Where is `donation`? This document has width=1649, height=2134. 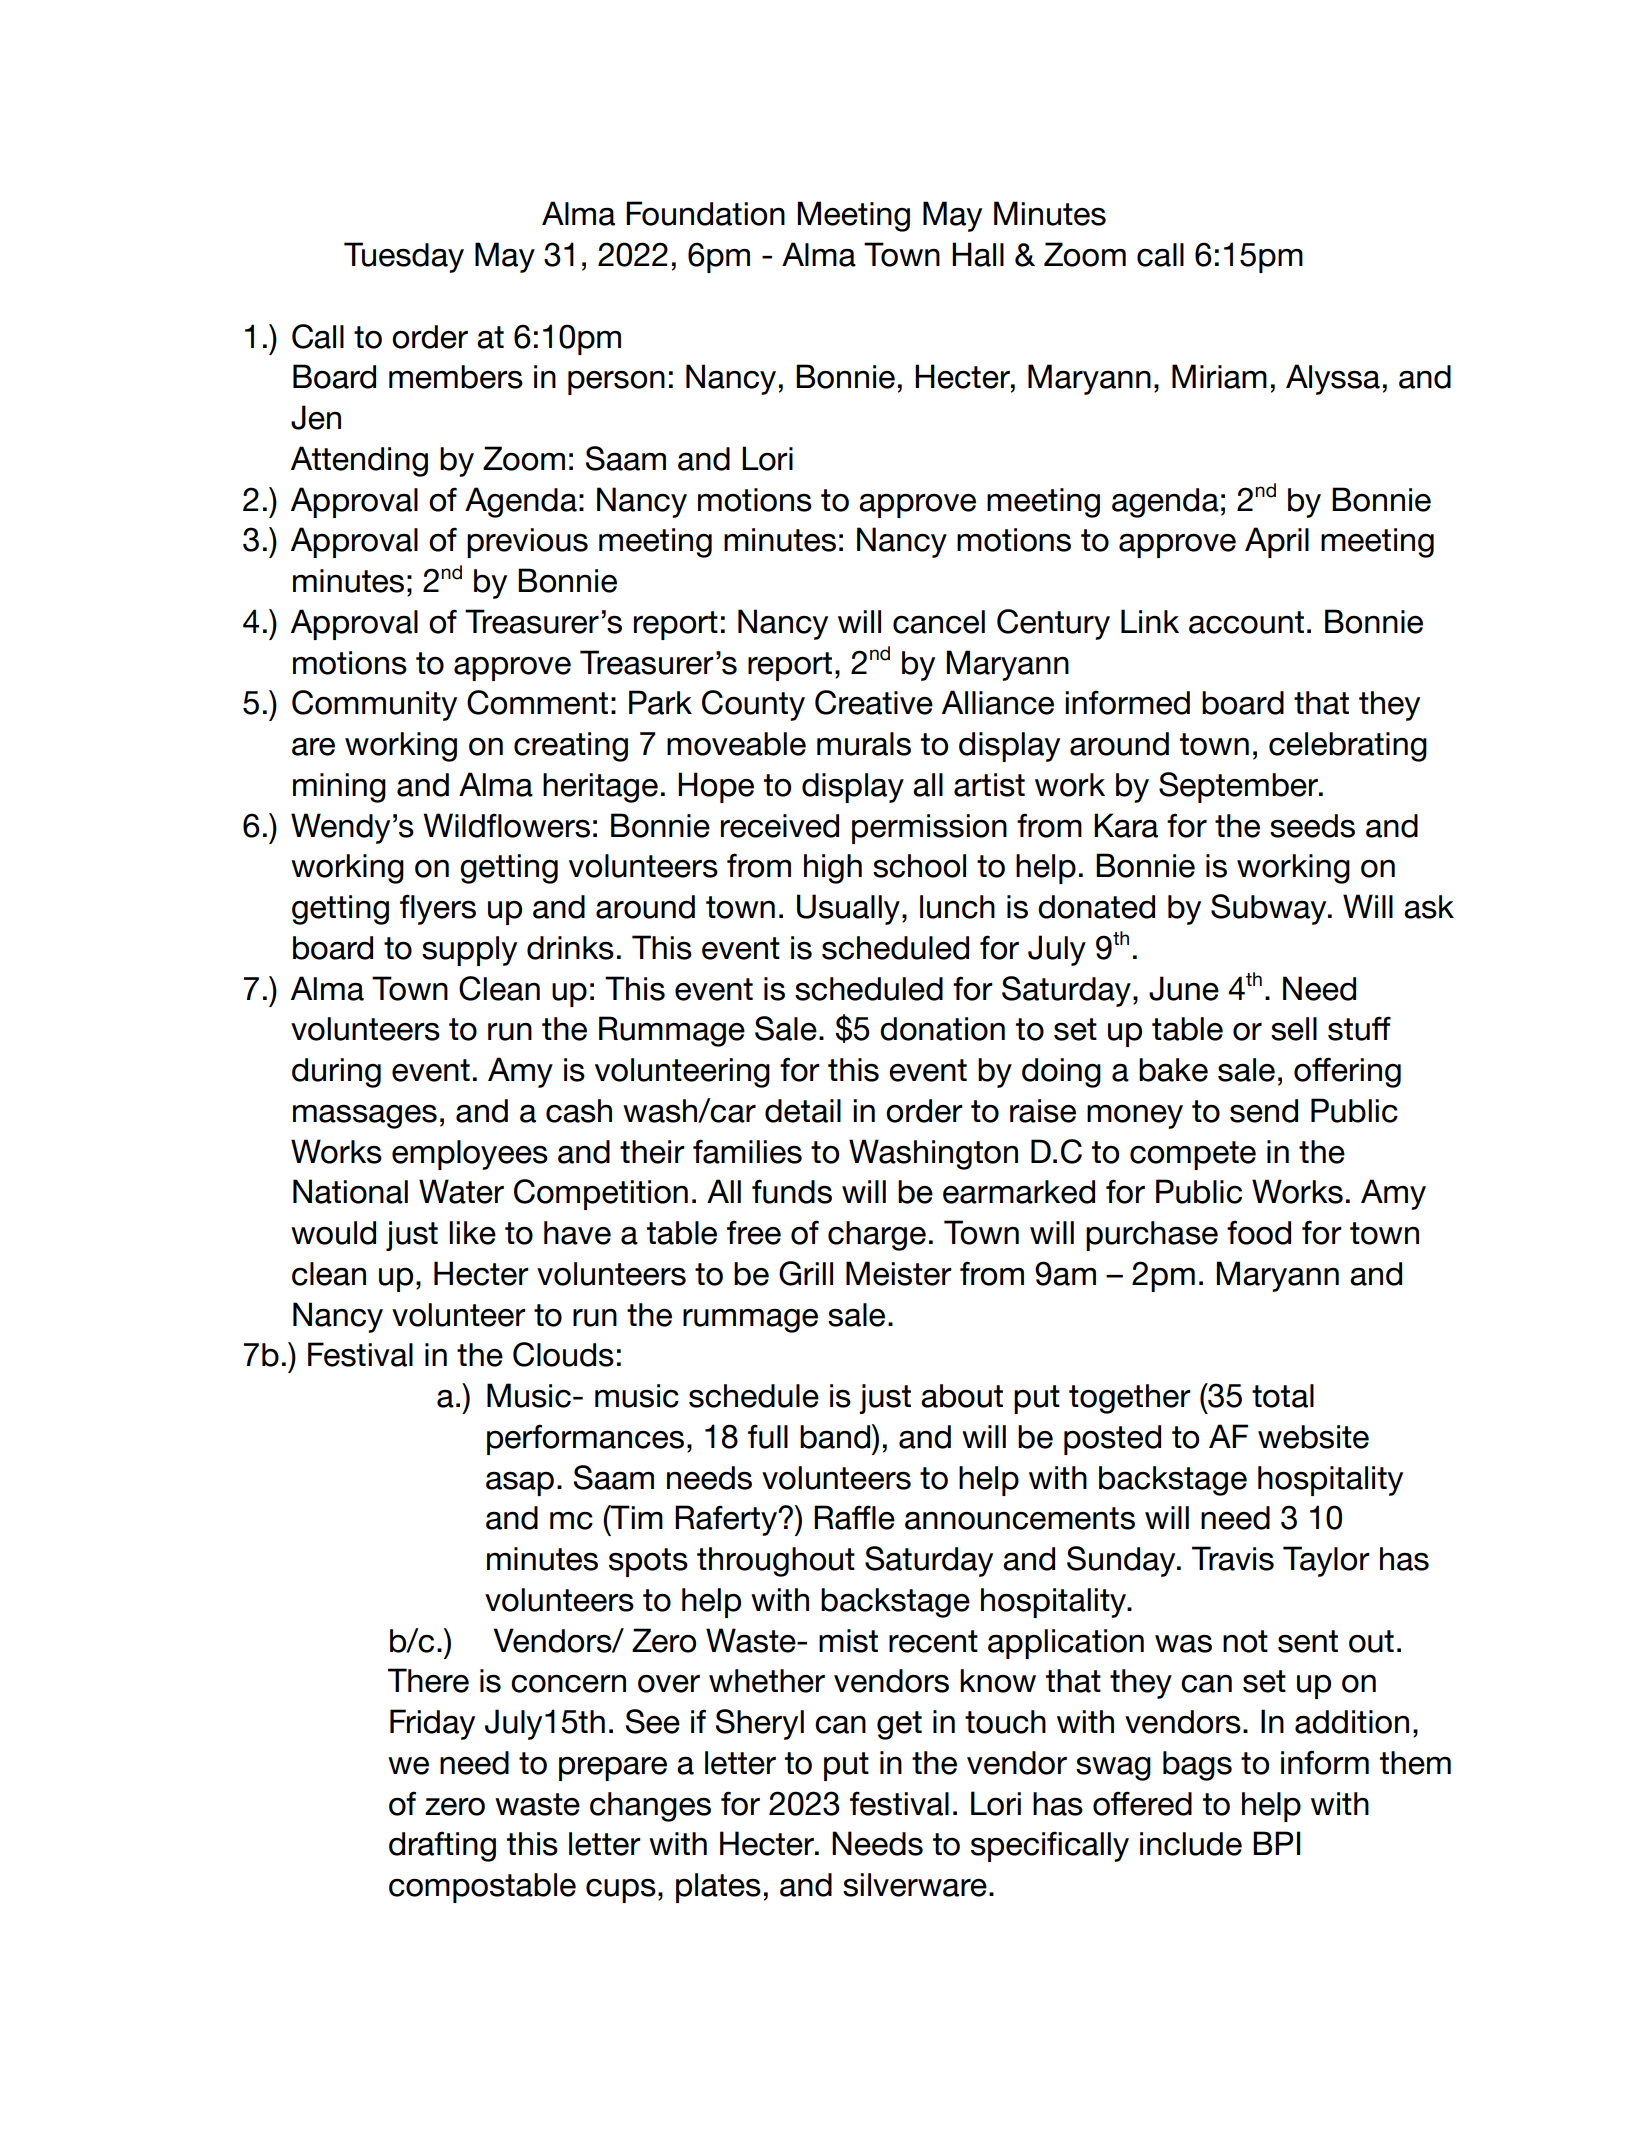
donation is located at coordinates (942, 1029).
